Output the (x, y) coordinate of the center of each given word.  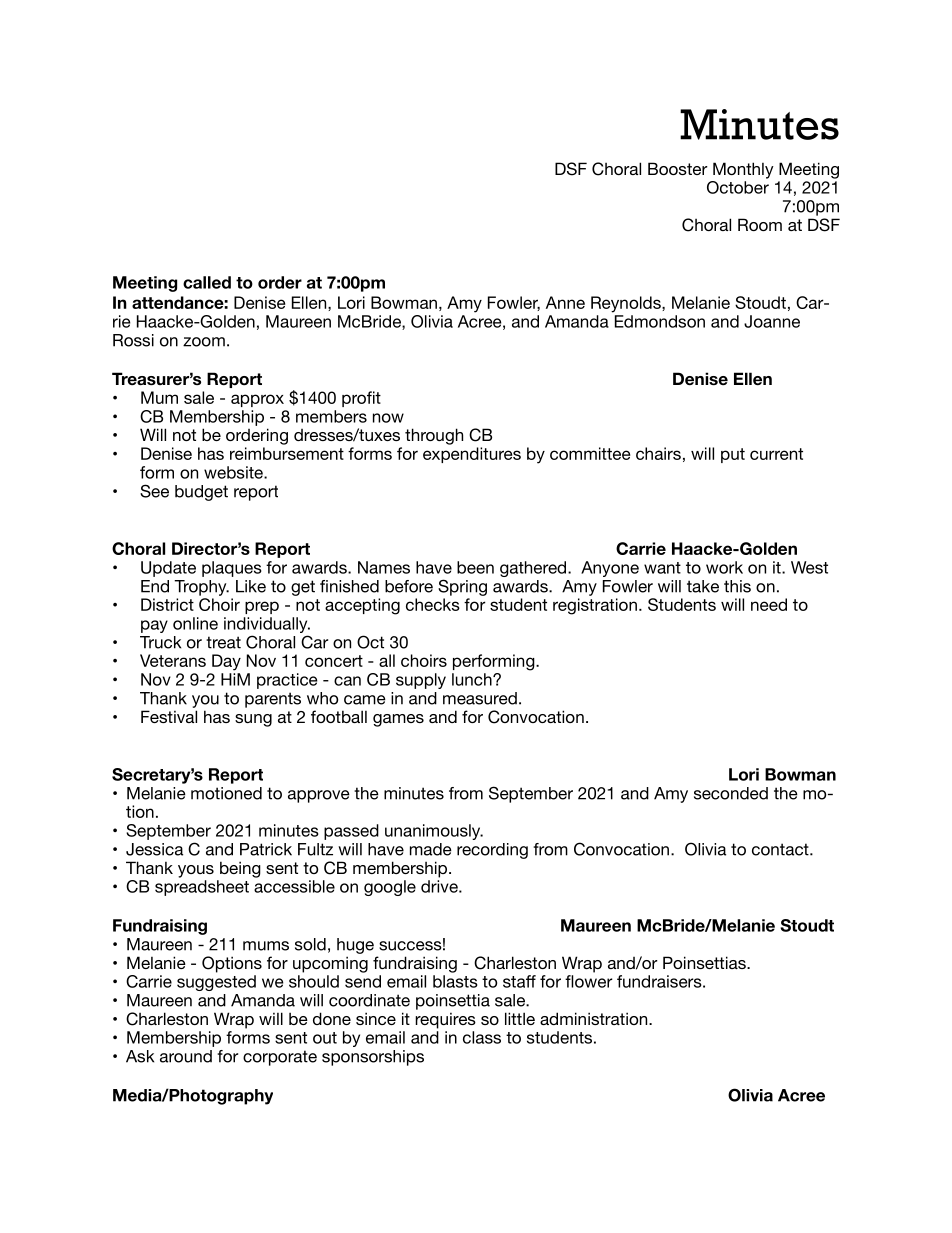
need (769, 604)
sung (253, 720)
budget (201, 493)
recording (492, 851)
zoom (204, 342)
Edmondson (660, 321)
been (475, 567)
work (724, 567)
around (186, 1056)
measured (480, 698)
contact (781, 849)
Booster (678, 168)
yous (196, 871)
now (388, 418)
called (207, 282)
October (738, 187)
